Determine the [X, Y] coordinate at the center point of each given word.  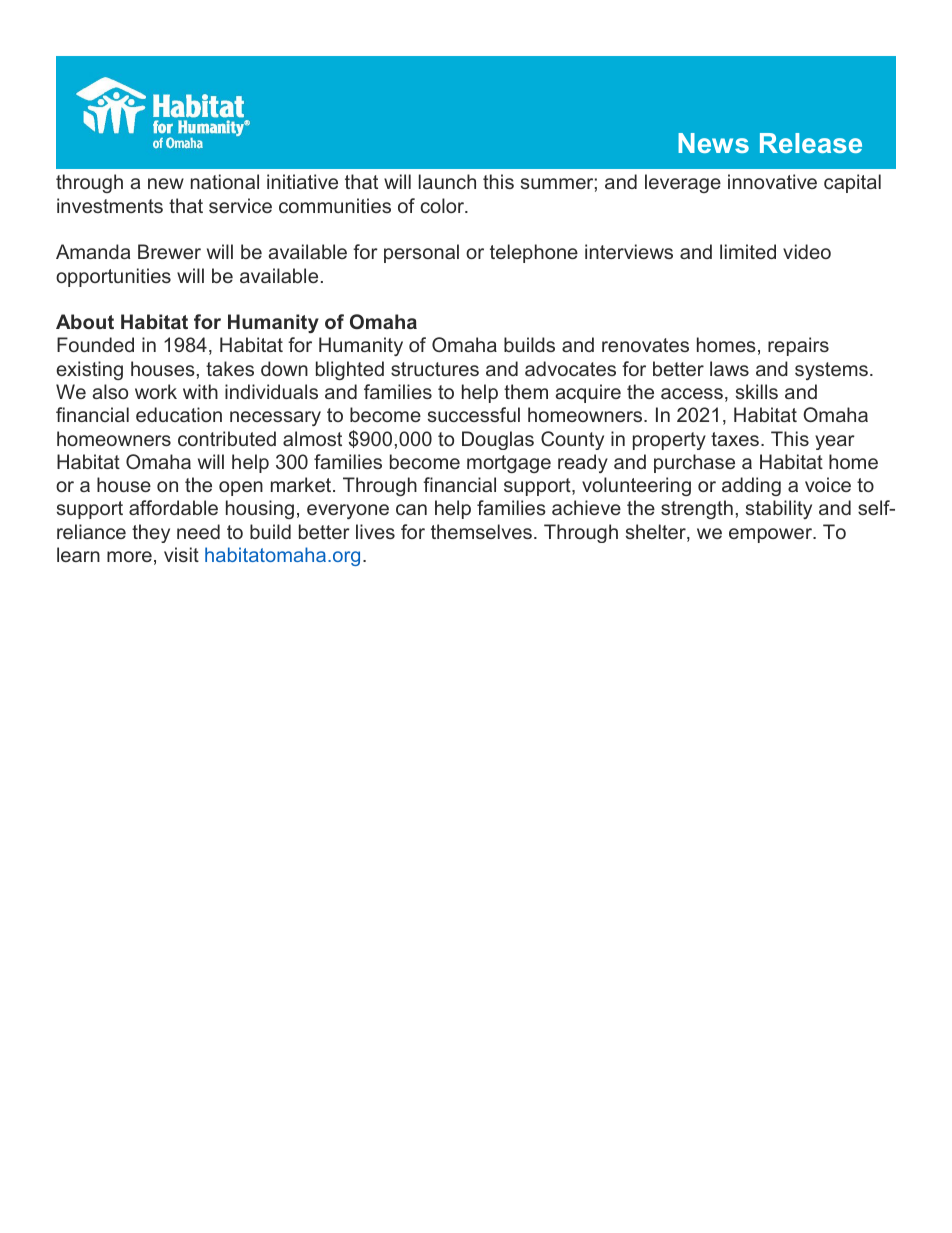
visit [181, 554]
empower [772, 535]
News [713, 143]
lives [375, 531]
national [225, 181]
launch [447, 181]
